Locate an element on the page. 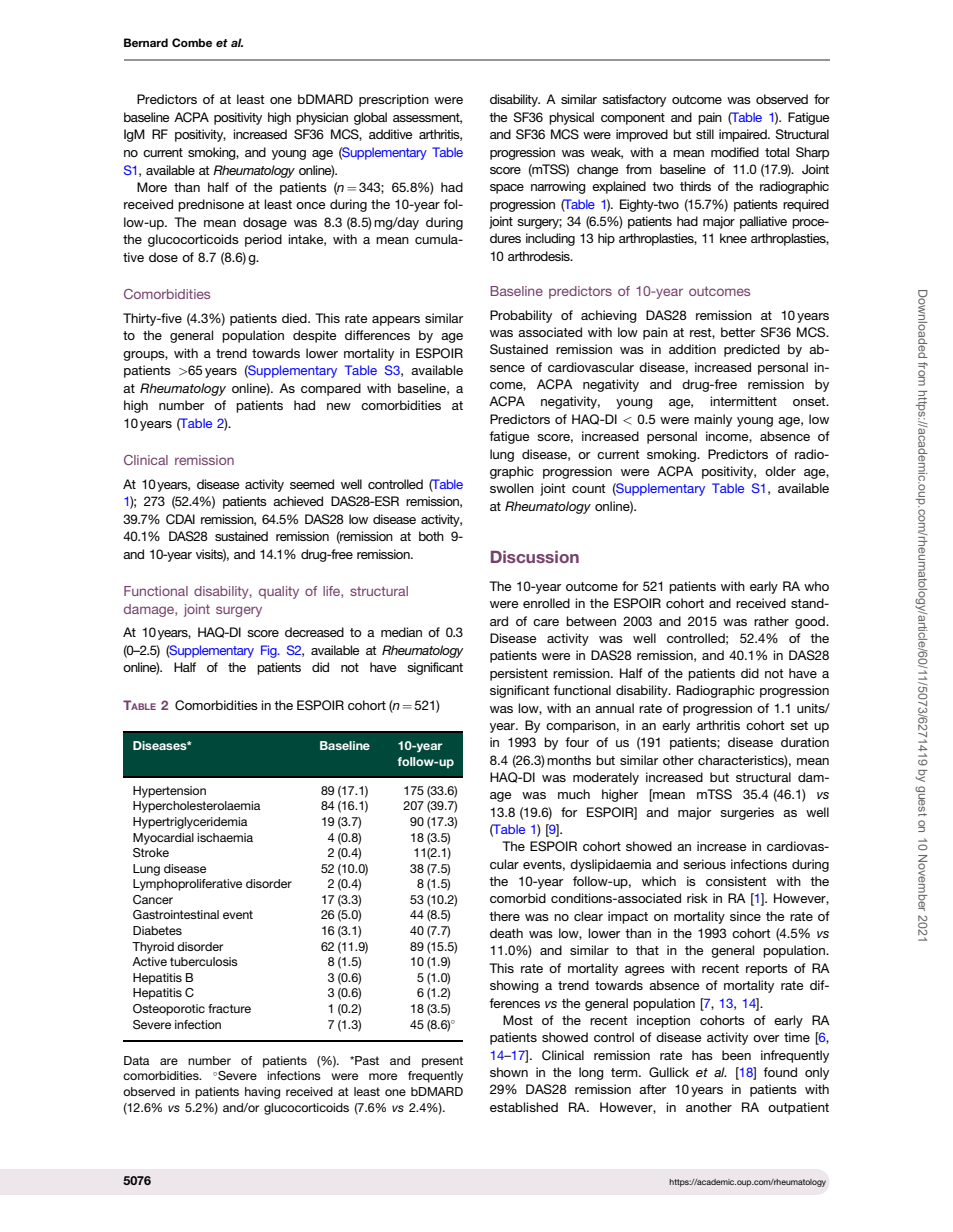  prescription is located at coordinates (394, 100).
